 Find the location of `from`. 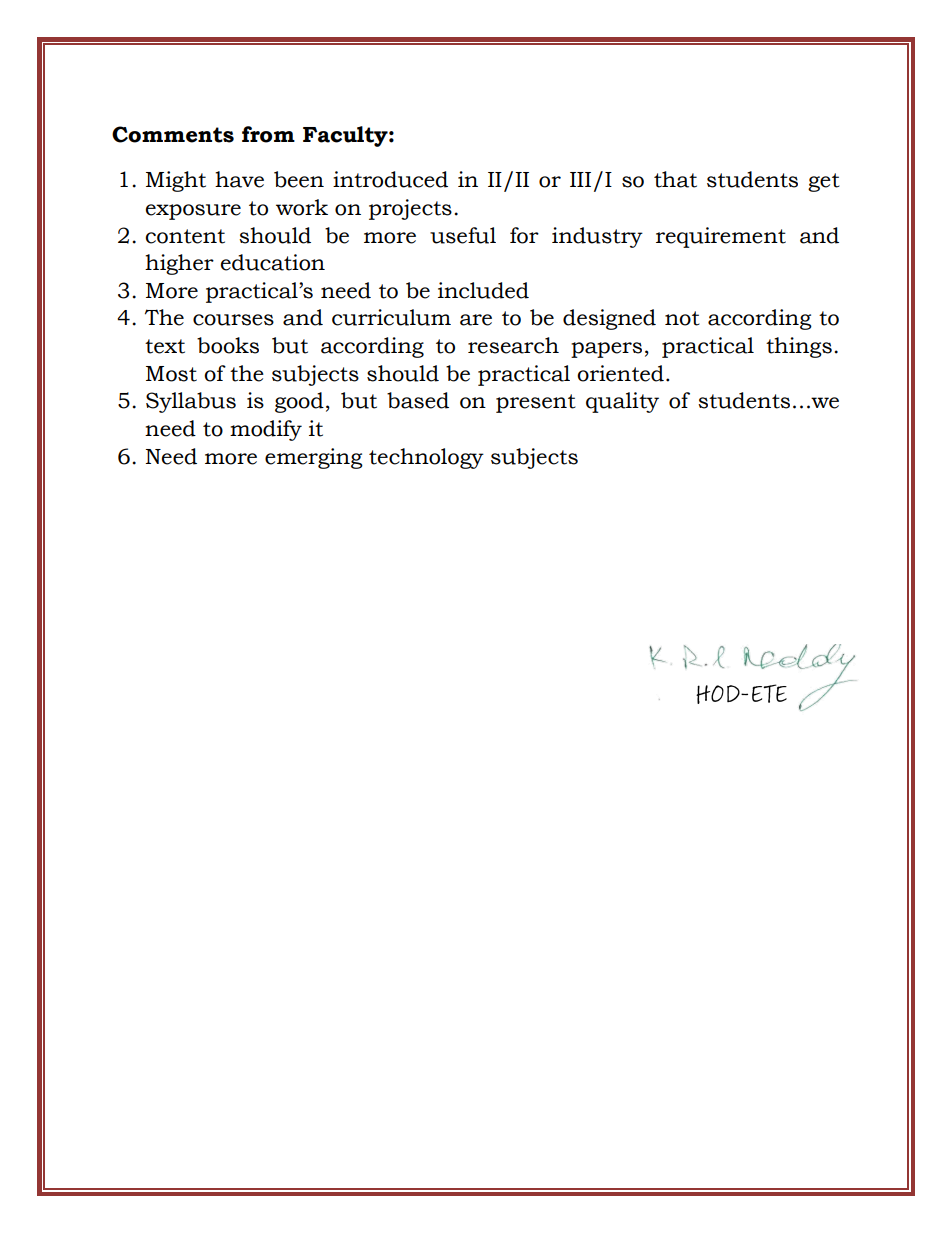

from is located at coordinates (268, 134).
